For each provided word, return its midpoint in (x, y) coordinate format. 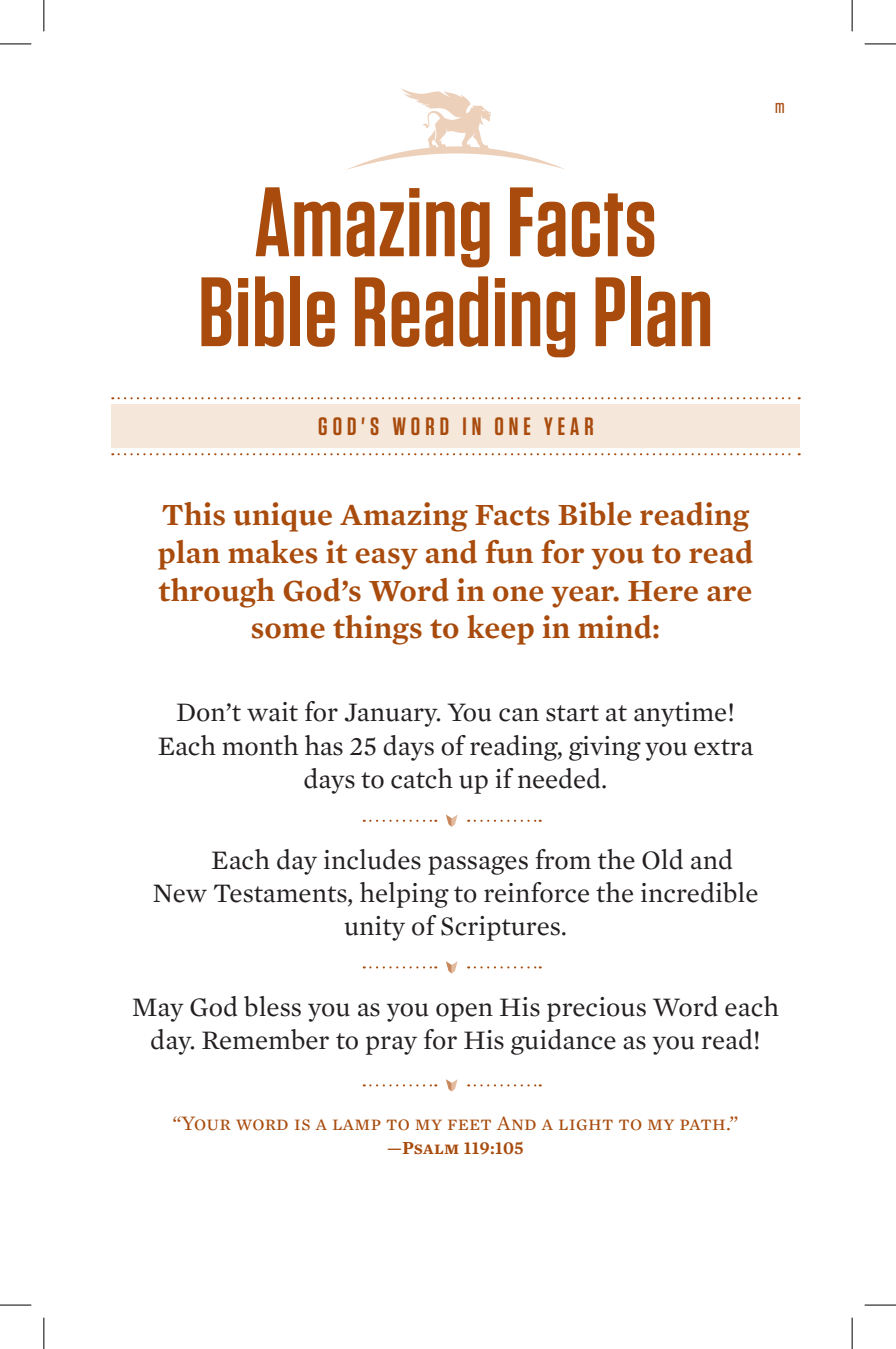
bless (272, 1006)
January (392, 715)
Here (663, 591)
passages (478, 865)
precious (596, 1009)
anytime (680, 714)
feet (469, 1124)
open (464, 1012)
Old (662, 859)
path (704, 1124)
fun (509, 552)
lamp (357, 1124)
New (180, 893)
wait (272, 712)
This (193, 514)
